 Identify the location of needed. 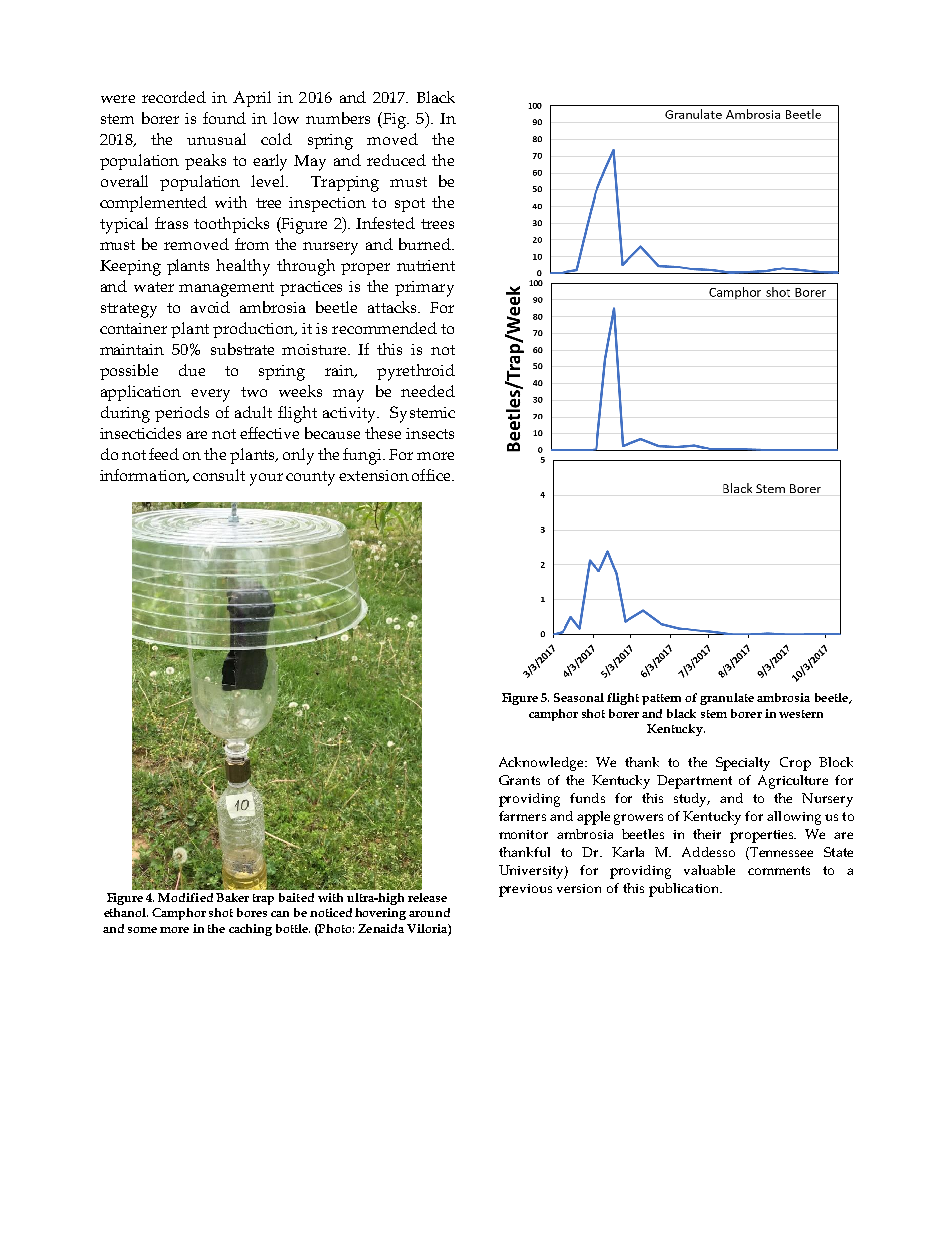
(428, 391).
